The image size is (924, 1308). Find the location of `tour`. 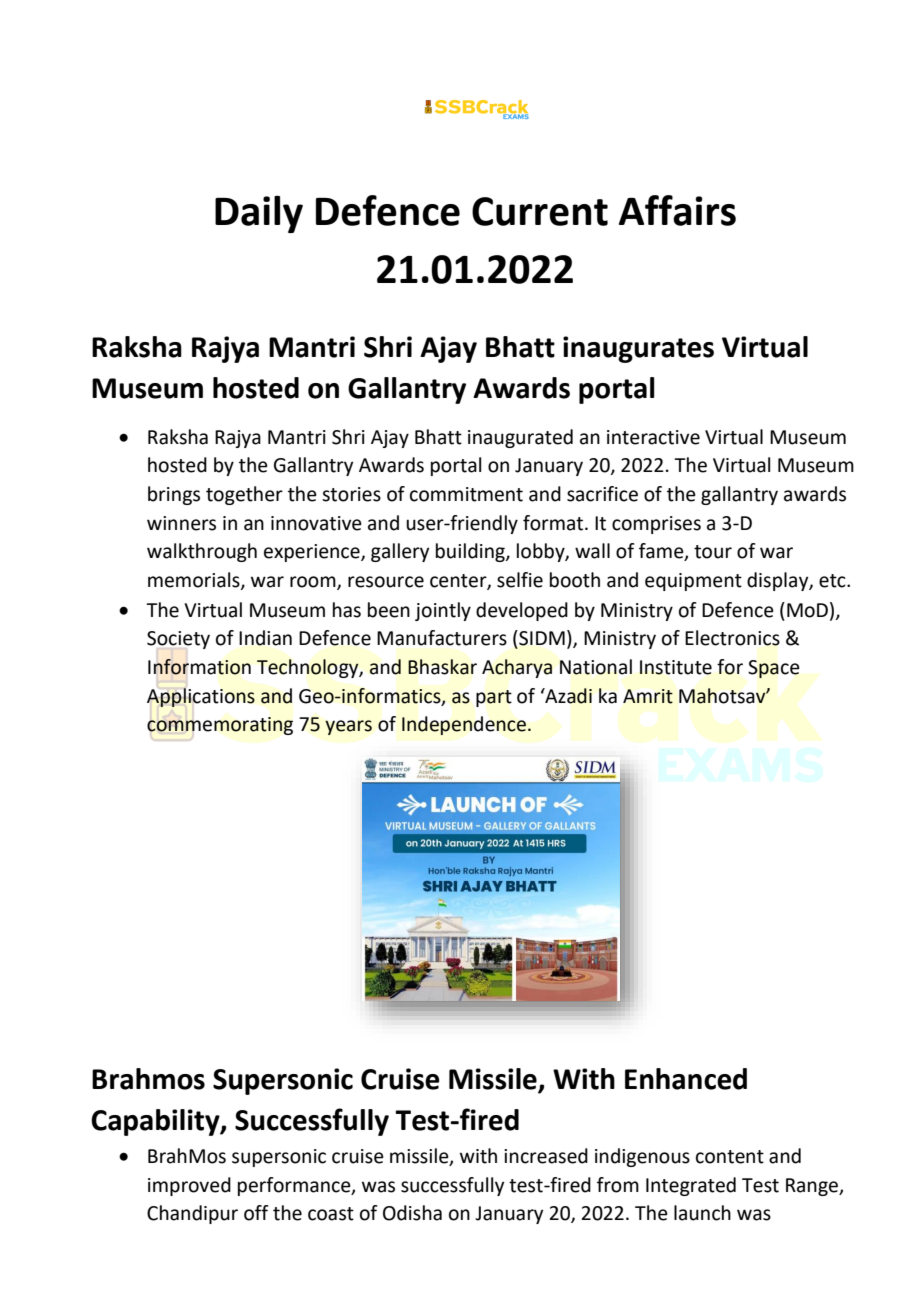

tour is located at coordinates (713, 552).
